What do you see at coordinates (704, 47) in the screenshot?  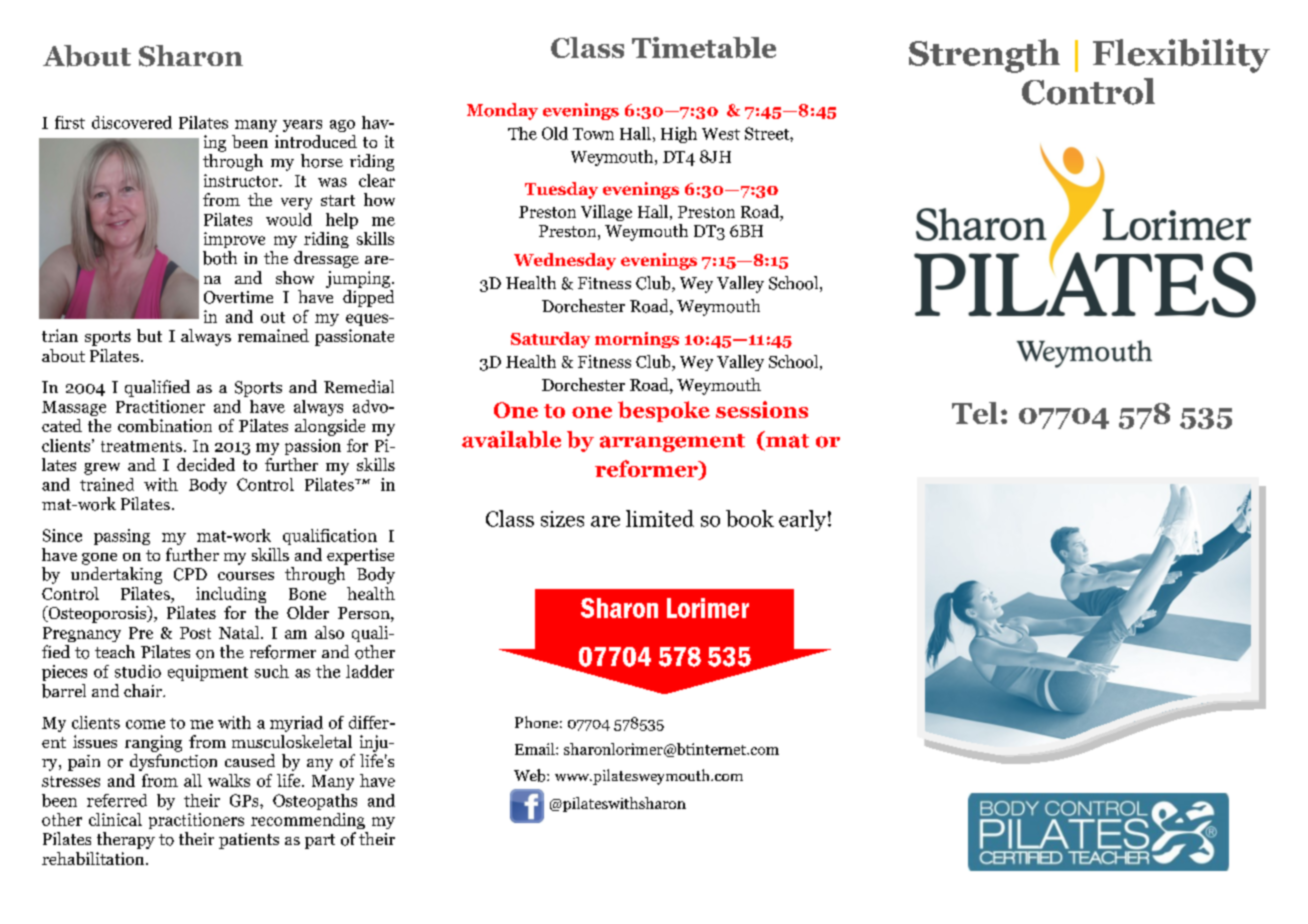 I see `Timetable` at bounding box center [704, 47].
